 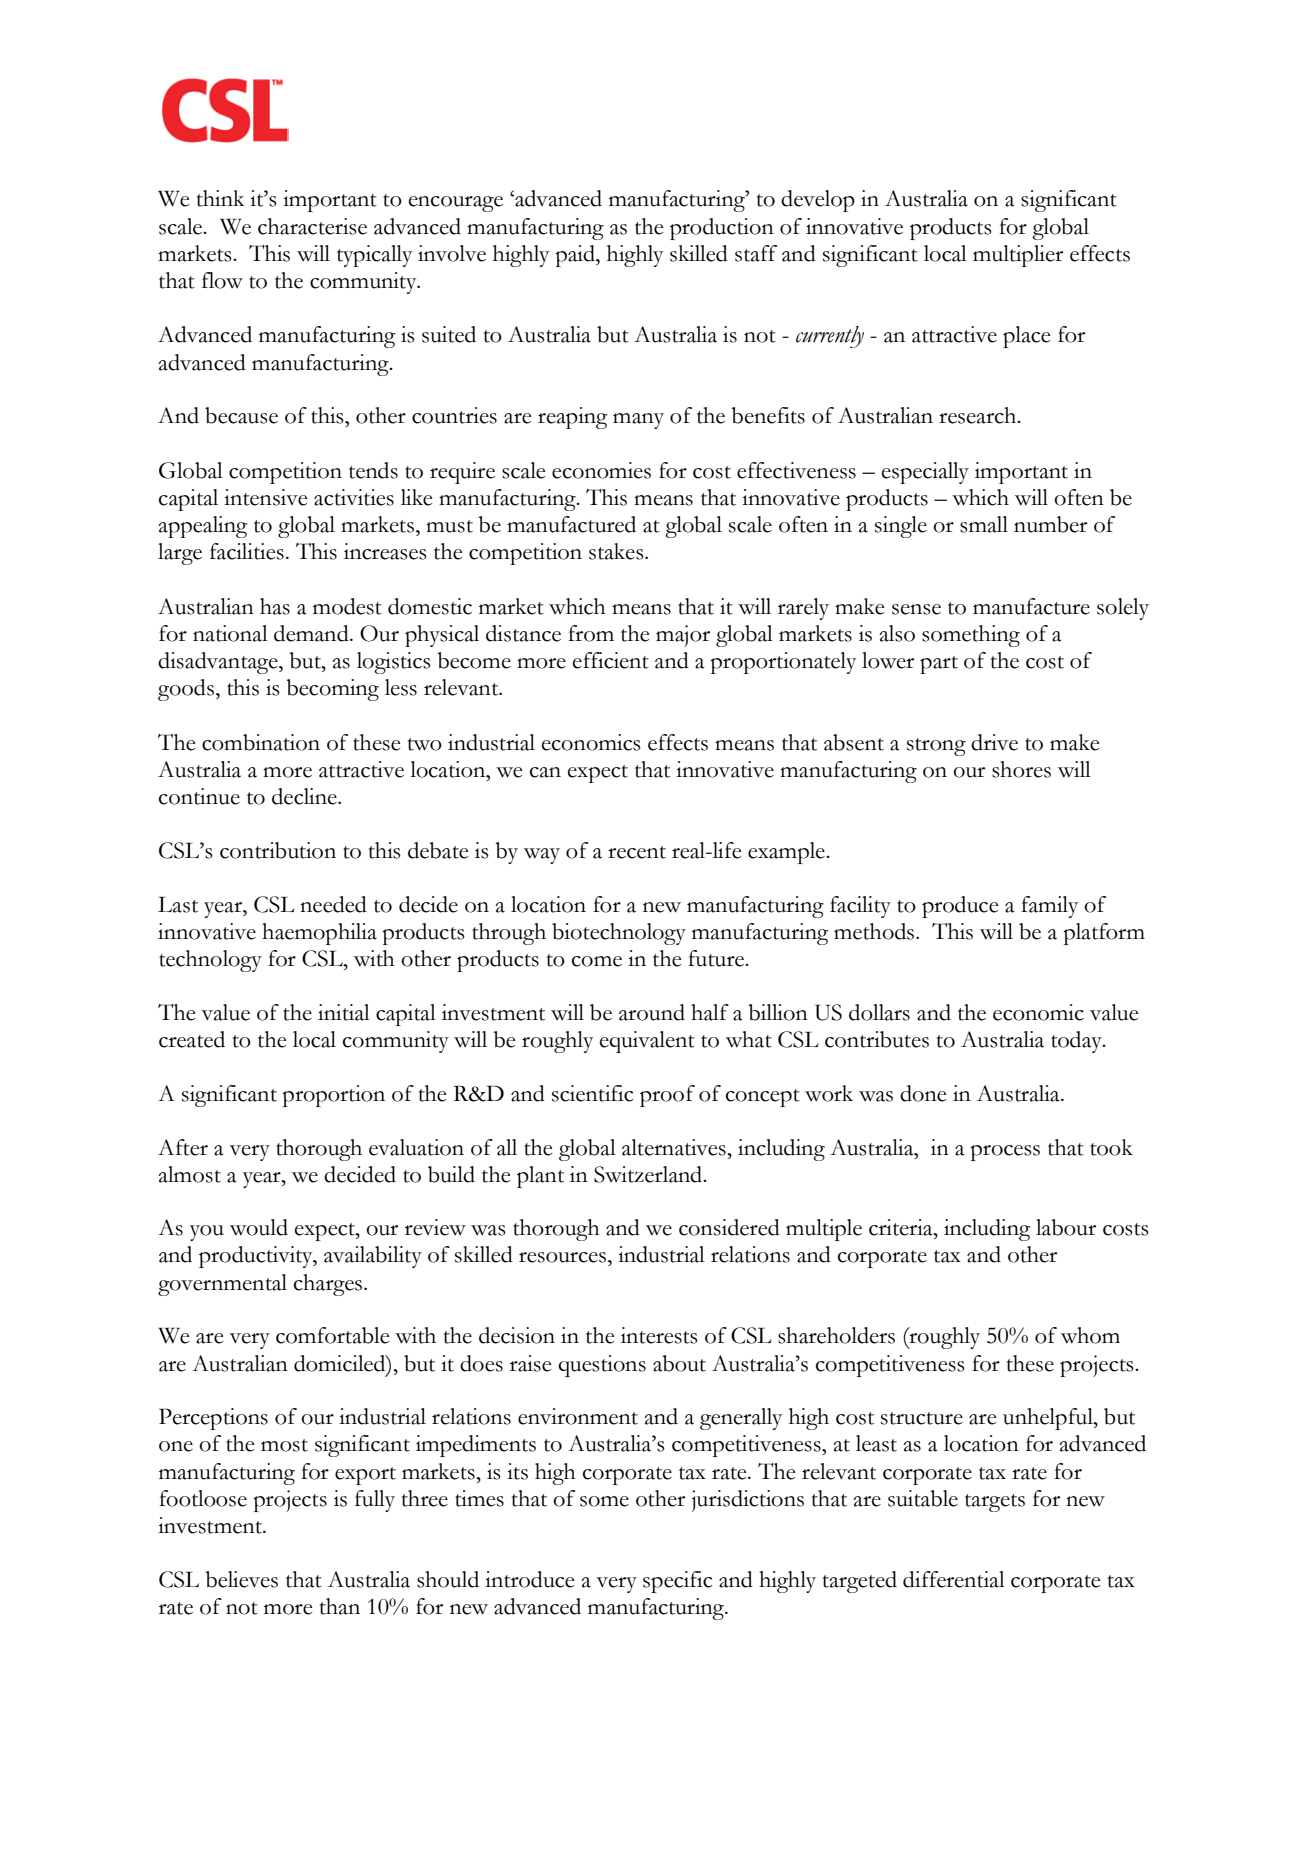 I want to click on characterise, so click(x=312, y=226).
